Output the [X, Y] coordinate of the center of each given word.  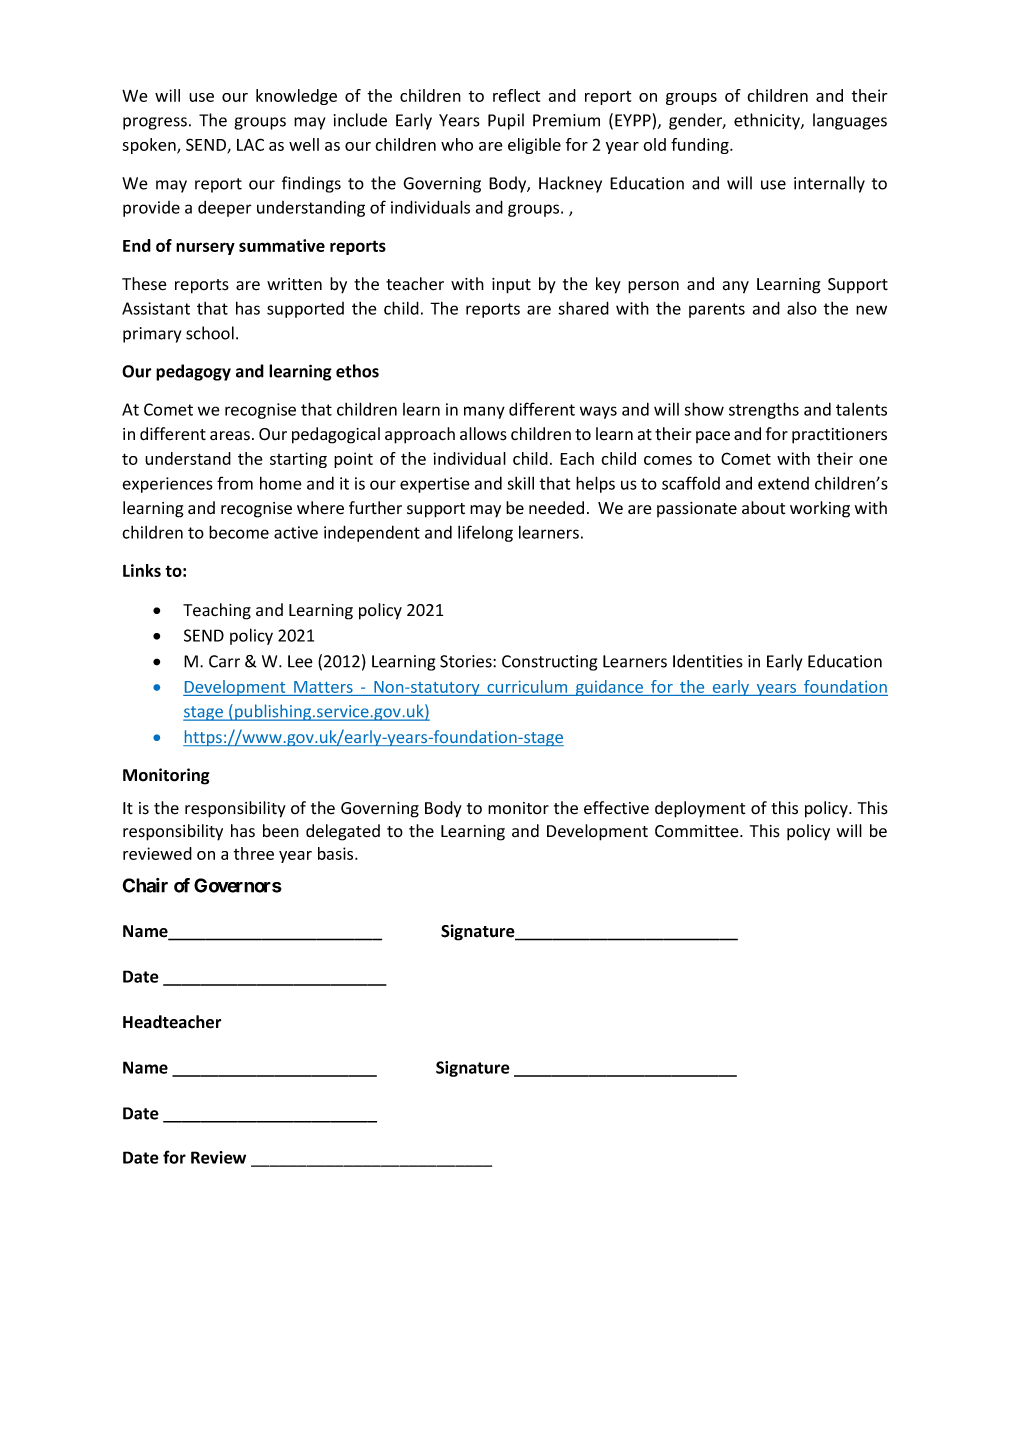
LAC [250, 144]
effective [616, 808]
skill [520, 483]
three [254, 853]
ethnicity [768, 121]
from [235, 483]
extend [783, 483]
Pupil [506, 121]
